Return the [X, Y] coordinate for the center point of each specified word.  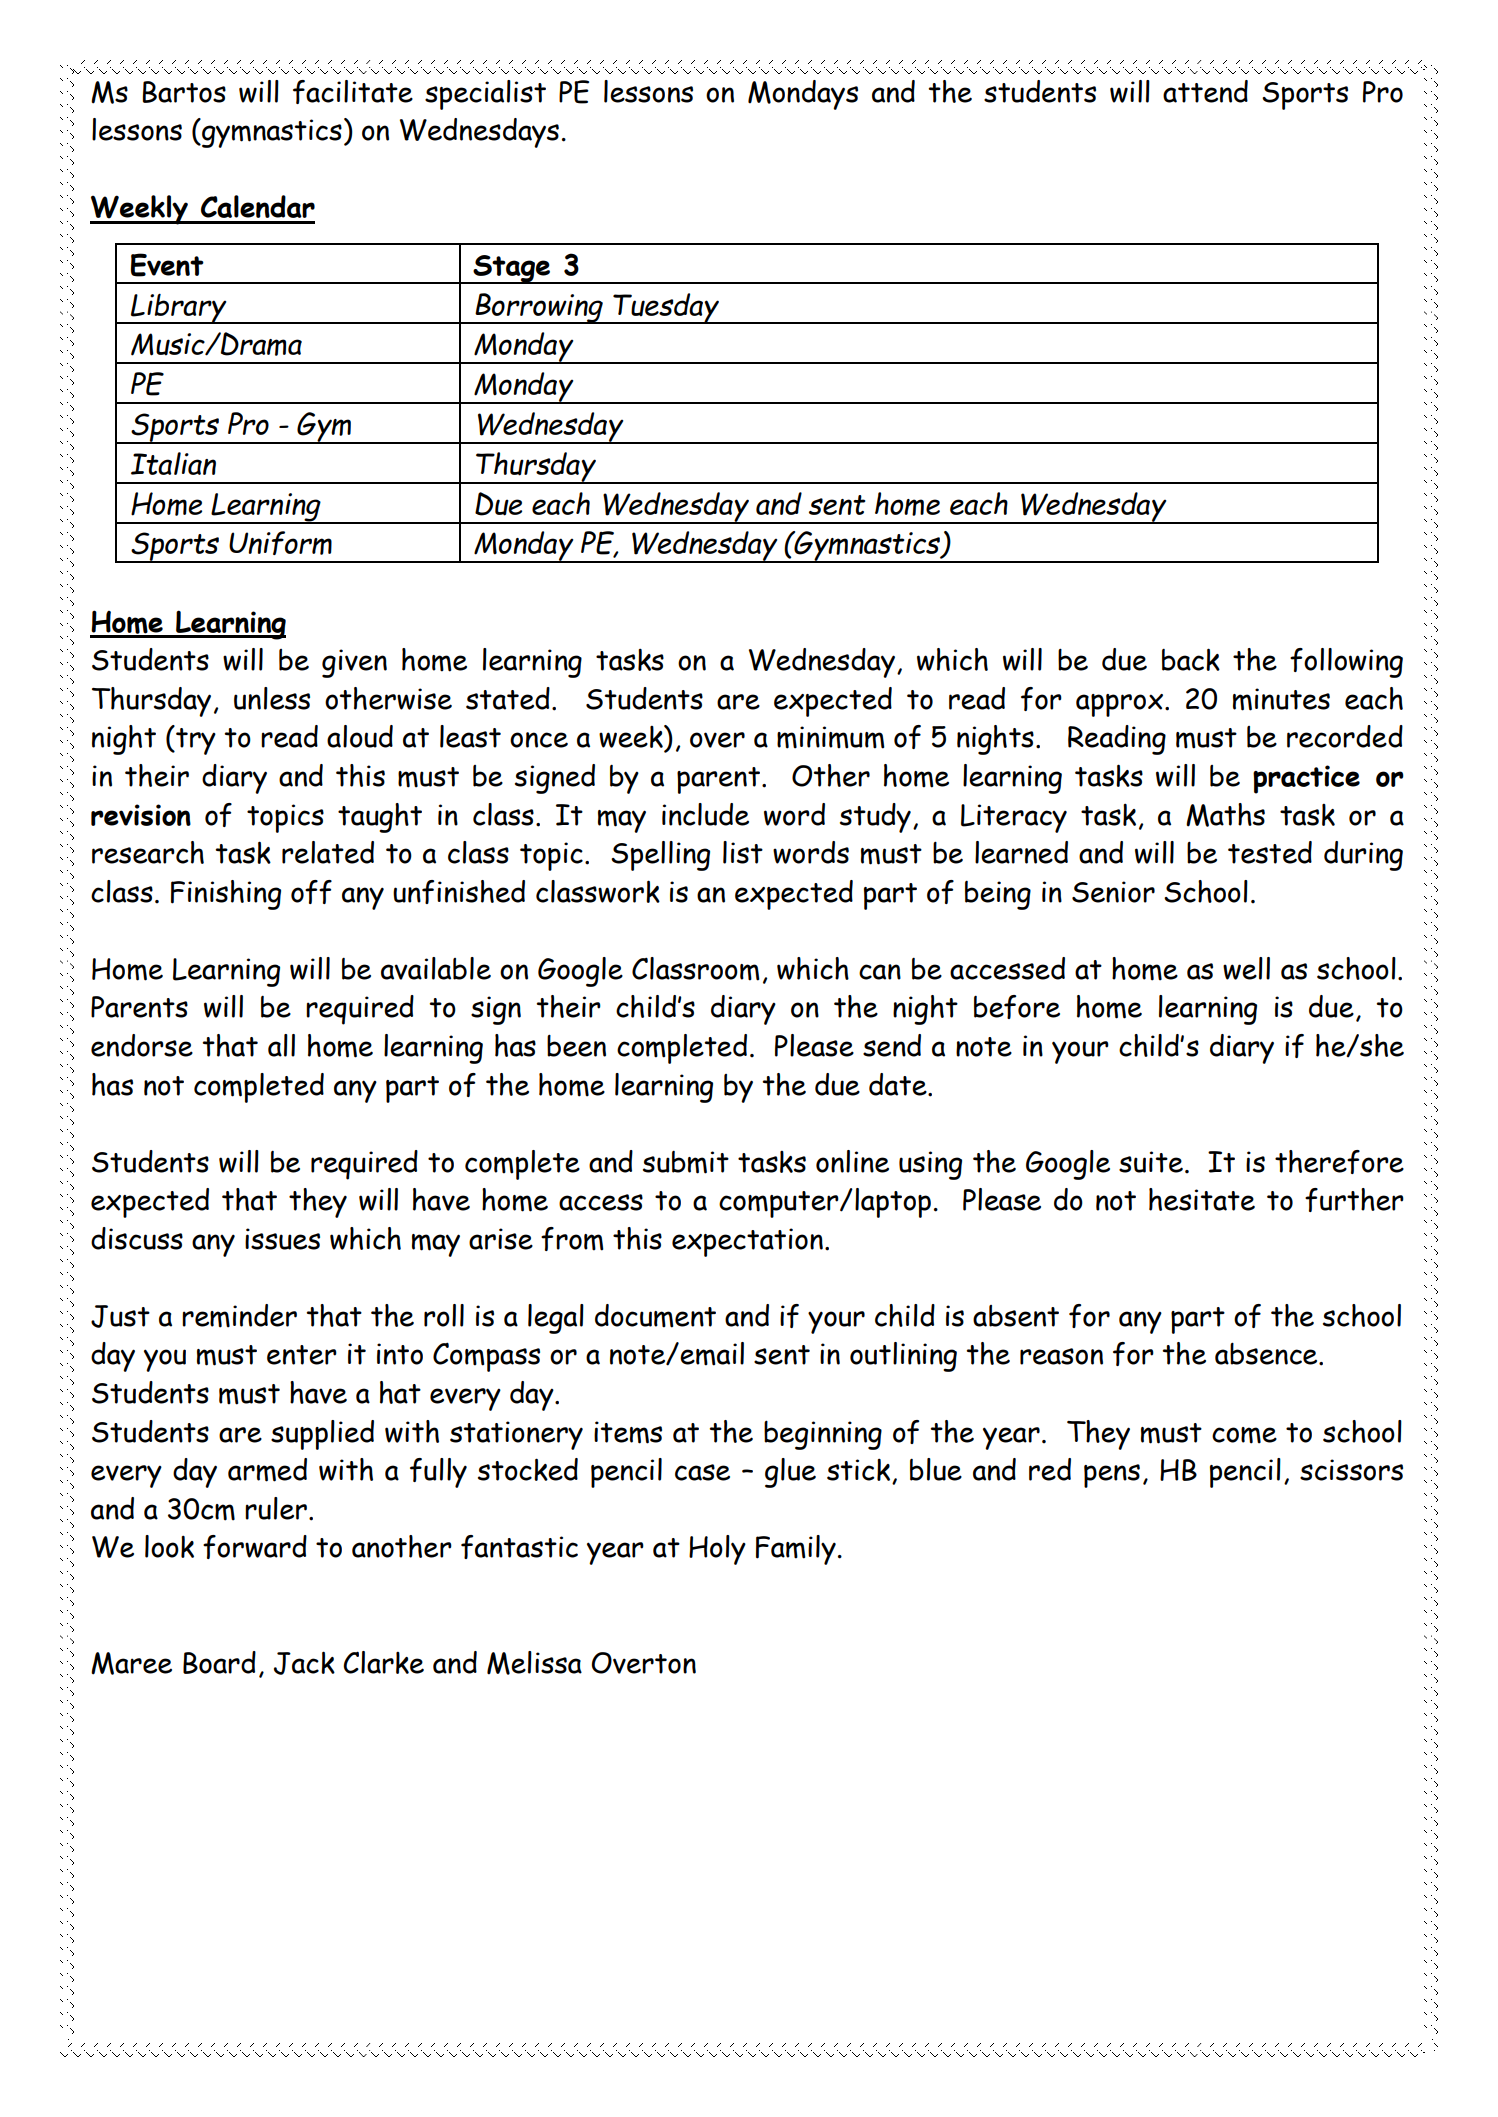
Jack [304, 1663]
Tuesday [666, 308]
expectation [747, 1242]
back [1191, 659]
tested [1270, 852]
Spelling [660, 856]
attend [1205, 91]
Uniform [280, 543]
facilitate [353, 92]
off [311, 892]
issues [282, 1239]
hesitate [1202, 1199]
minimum [831, 737]
